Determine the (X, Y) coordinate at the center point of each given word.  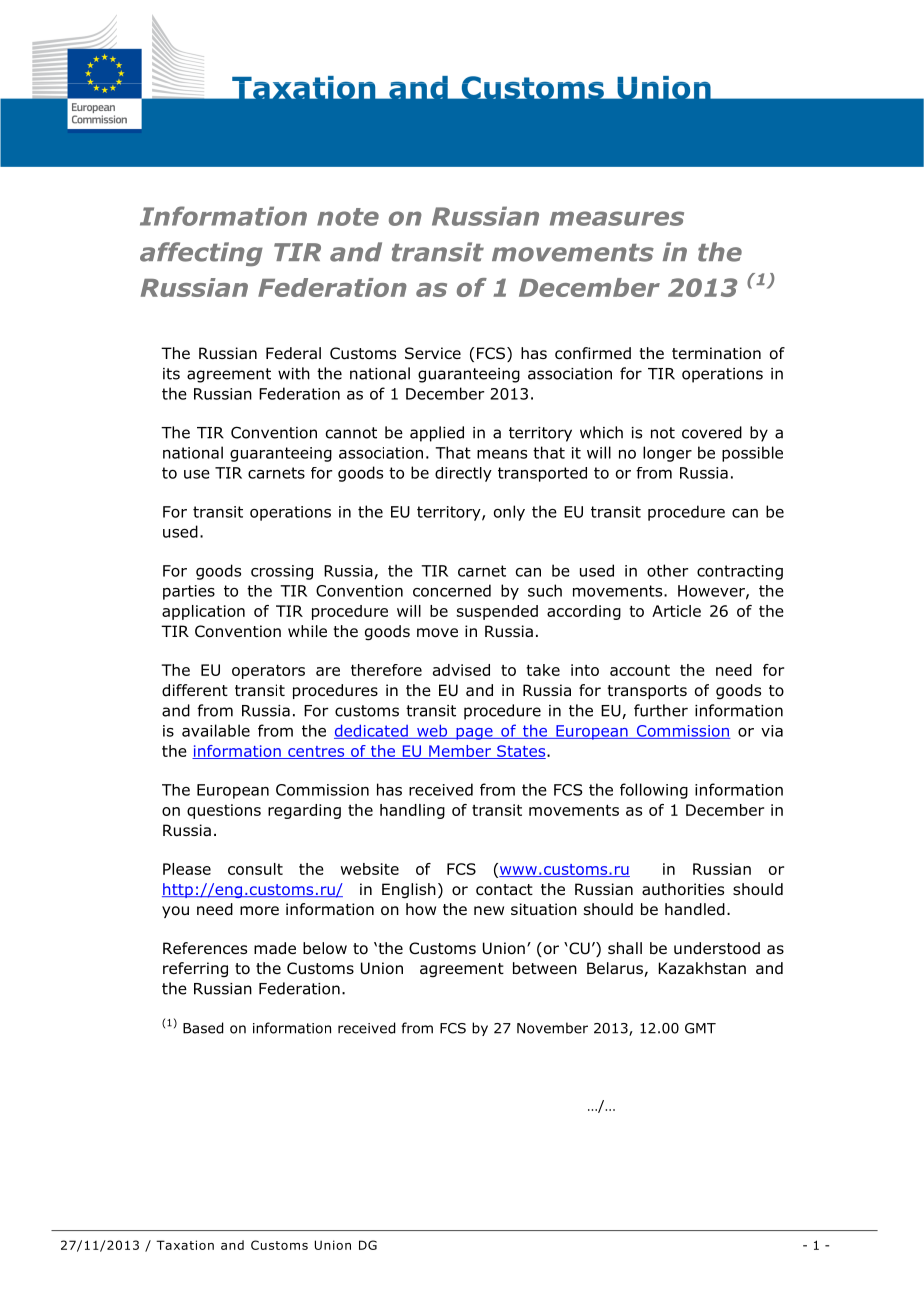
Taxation (185, 1245)
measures (617, 218)
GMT (700, 1028)
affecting (201, 254)
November (552, 1028)
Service (433, 353)
